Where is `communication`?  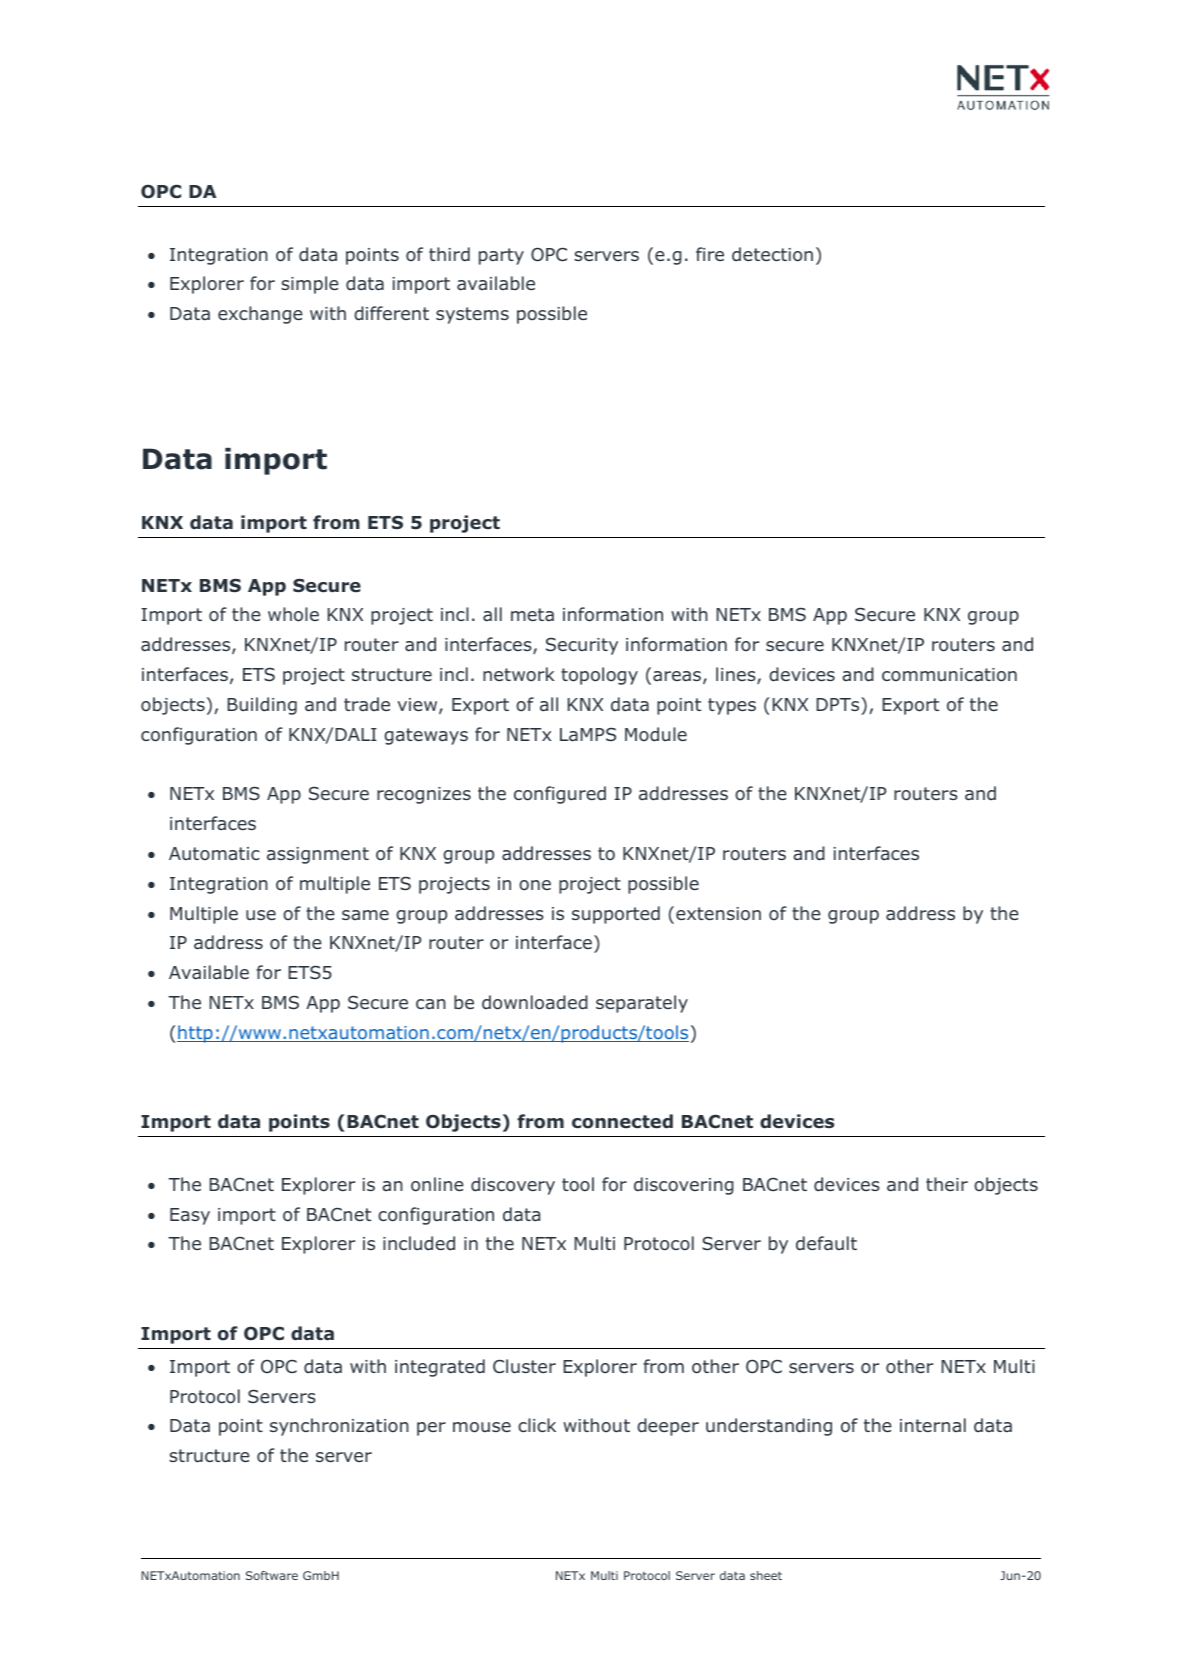 communication is located at coordinates (949, 675).
